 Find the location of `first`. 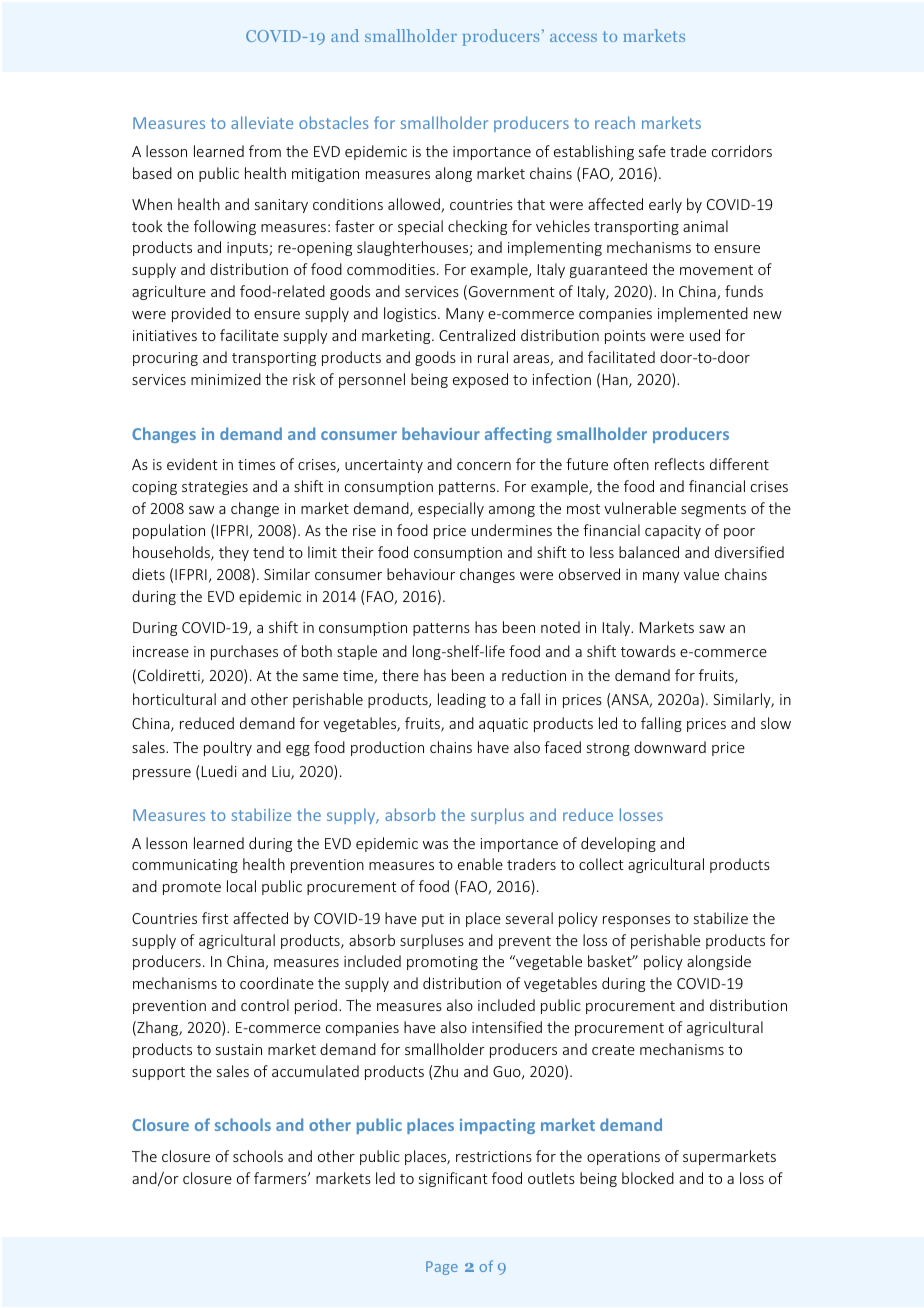

first is located at coordinates (215, 918).
